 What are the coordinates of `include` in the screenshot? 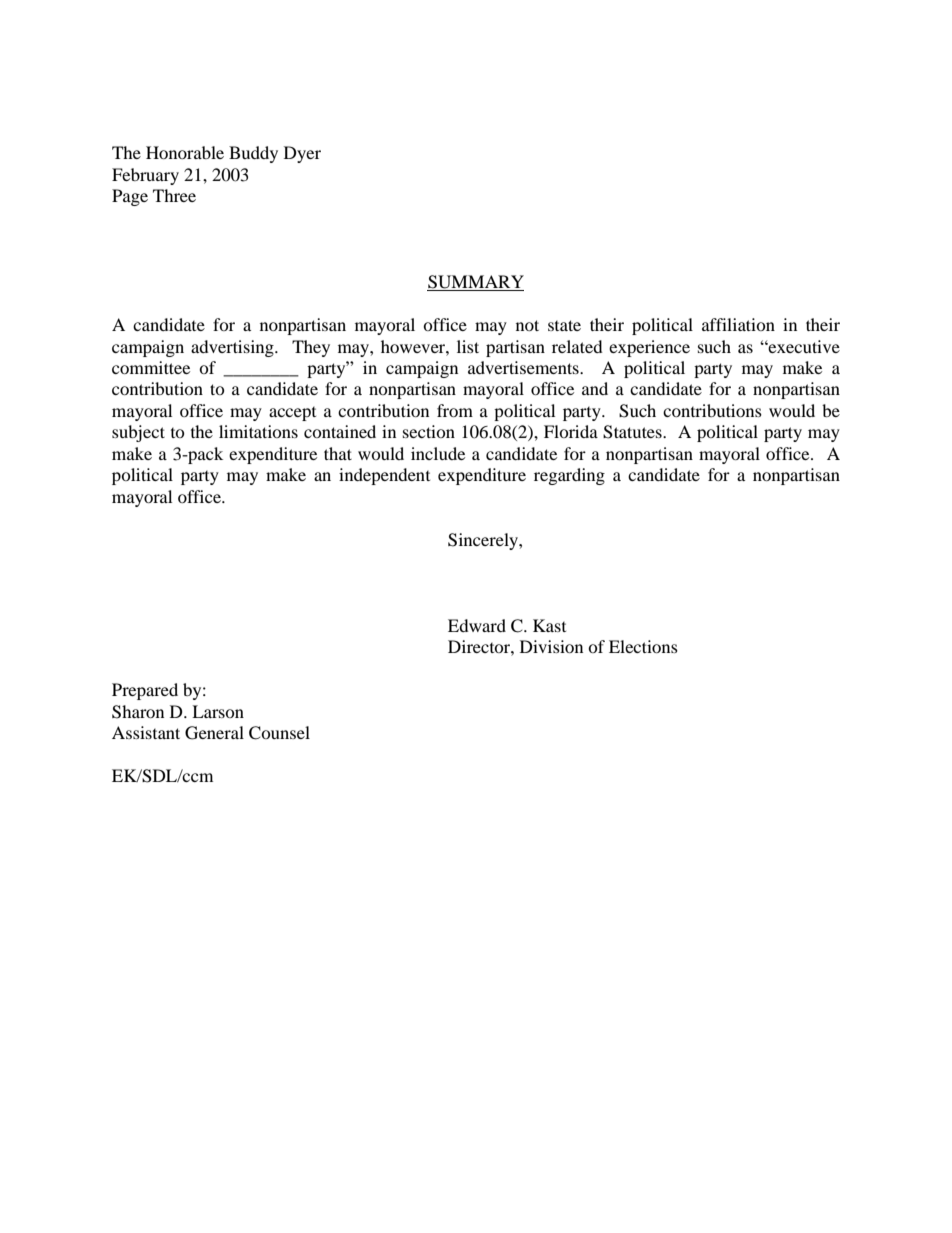 It's located at (438, 453).
